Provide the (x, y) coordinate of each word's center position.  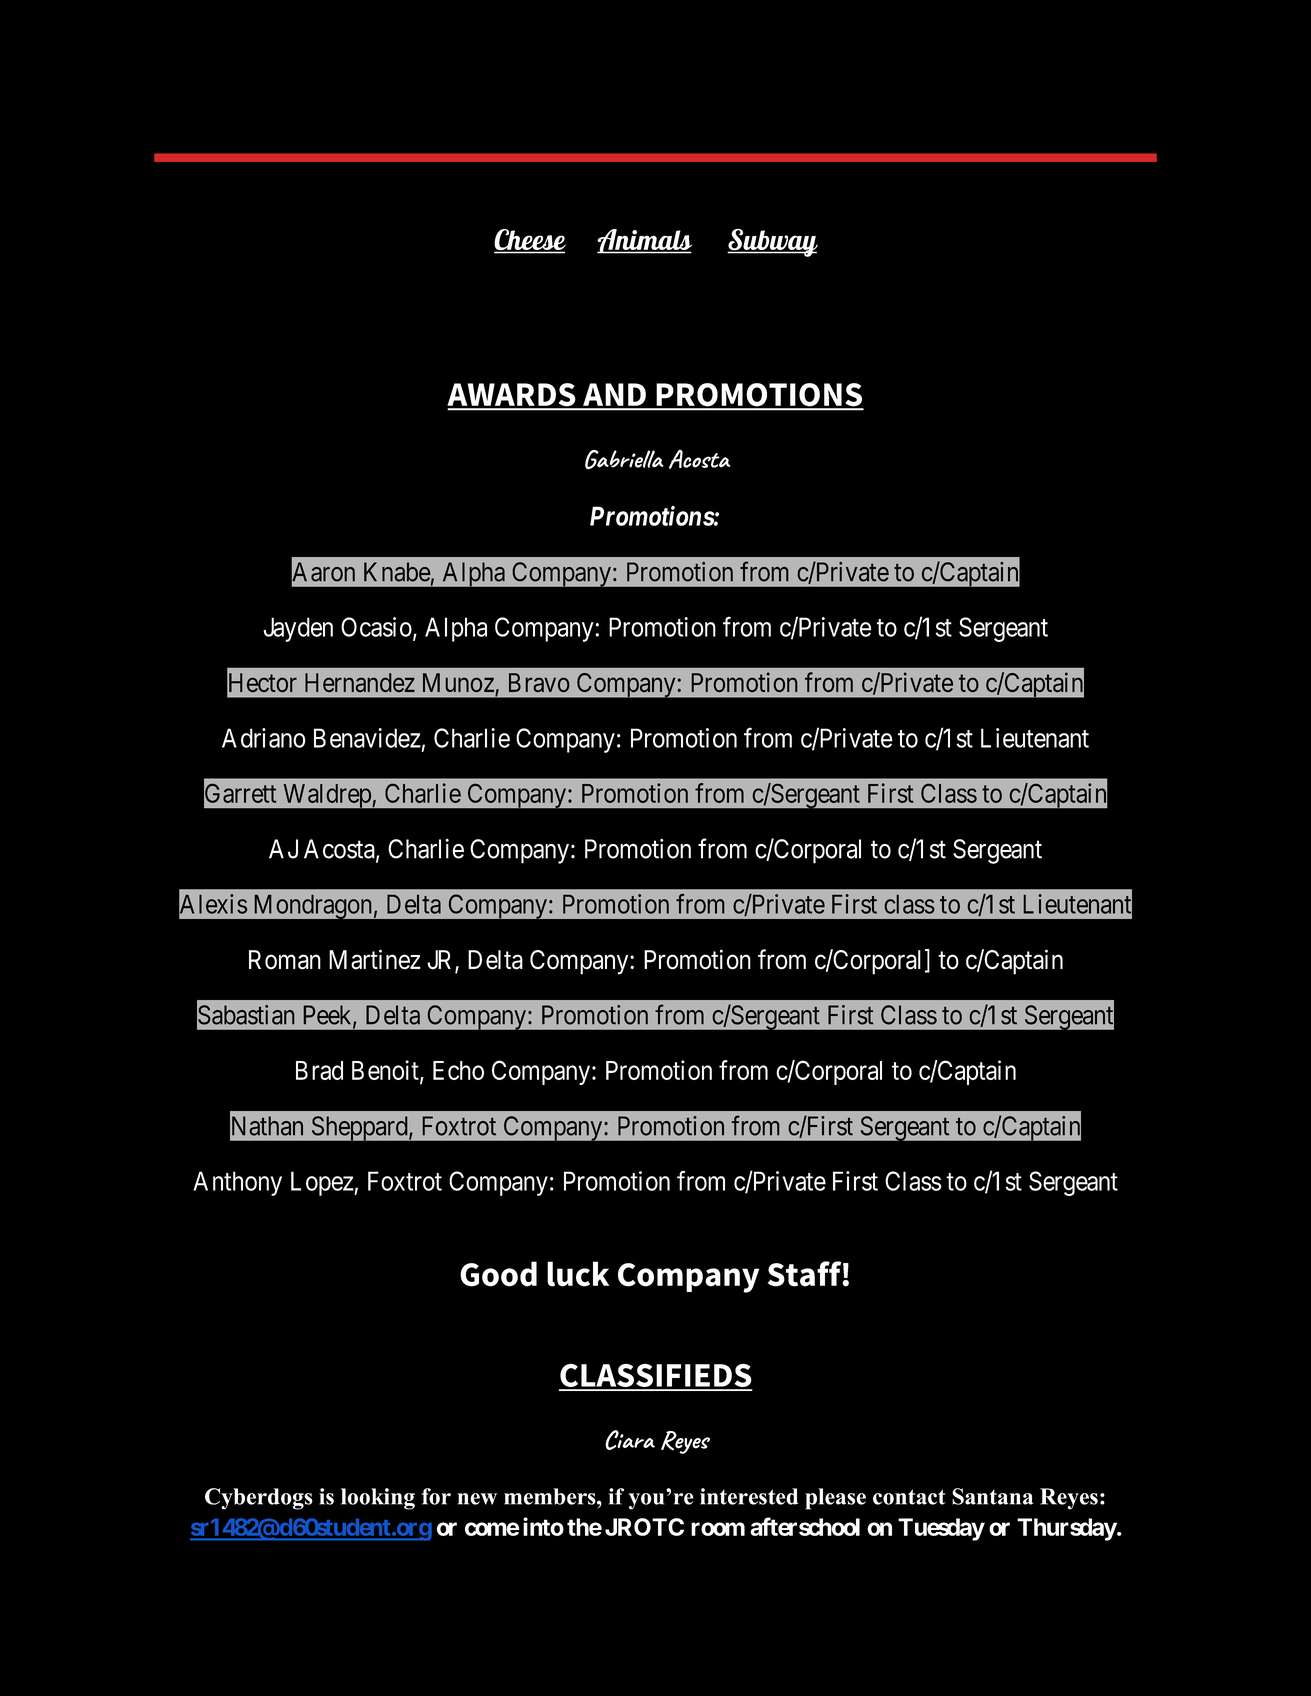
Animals (644, 241)
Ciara (630, 1440)
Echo (458, 1070)
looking (378, 1499)
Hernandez (360, 682)
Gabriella (624, 460)
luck (578, 1274)
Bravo (539, 682)
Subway (772, 243)
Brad (319, 1070)
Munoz (458, 682)
